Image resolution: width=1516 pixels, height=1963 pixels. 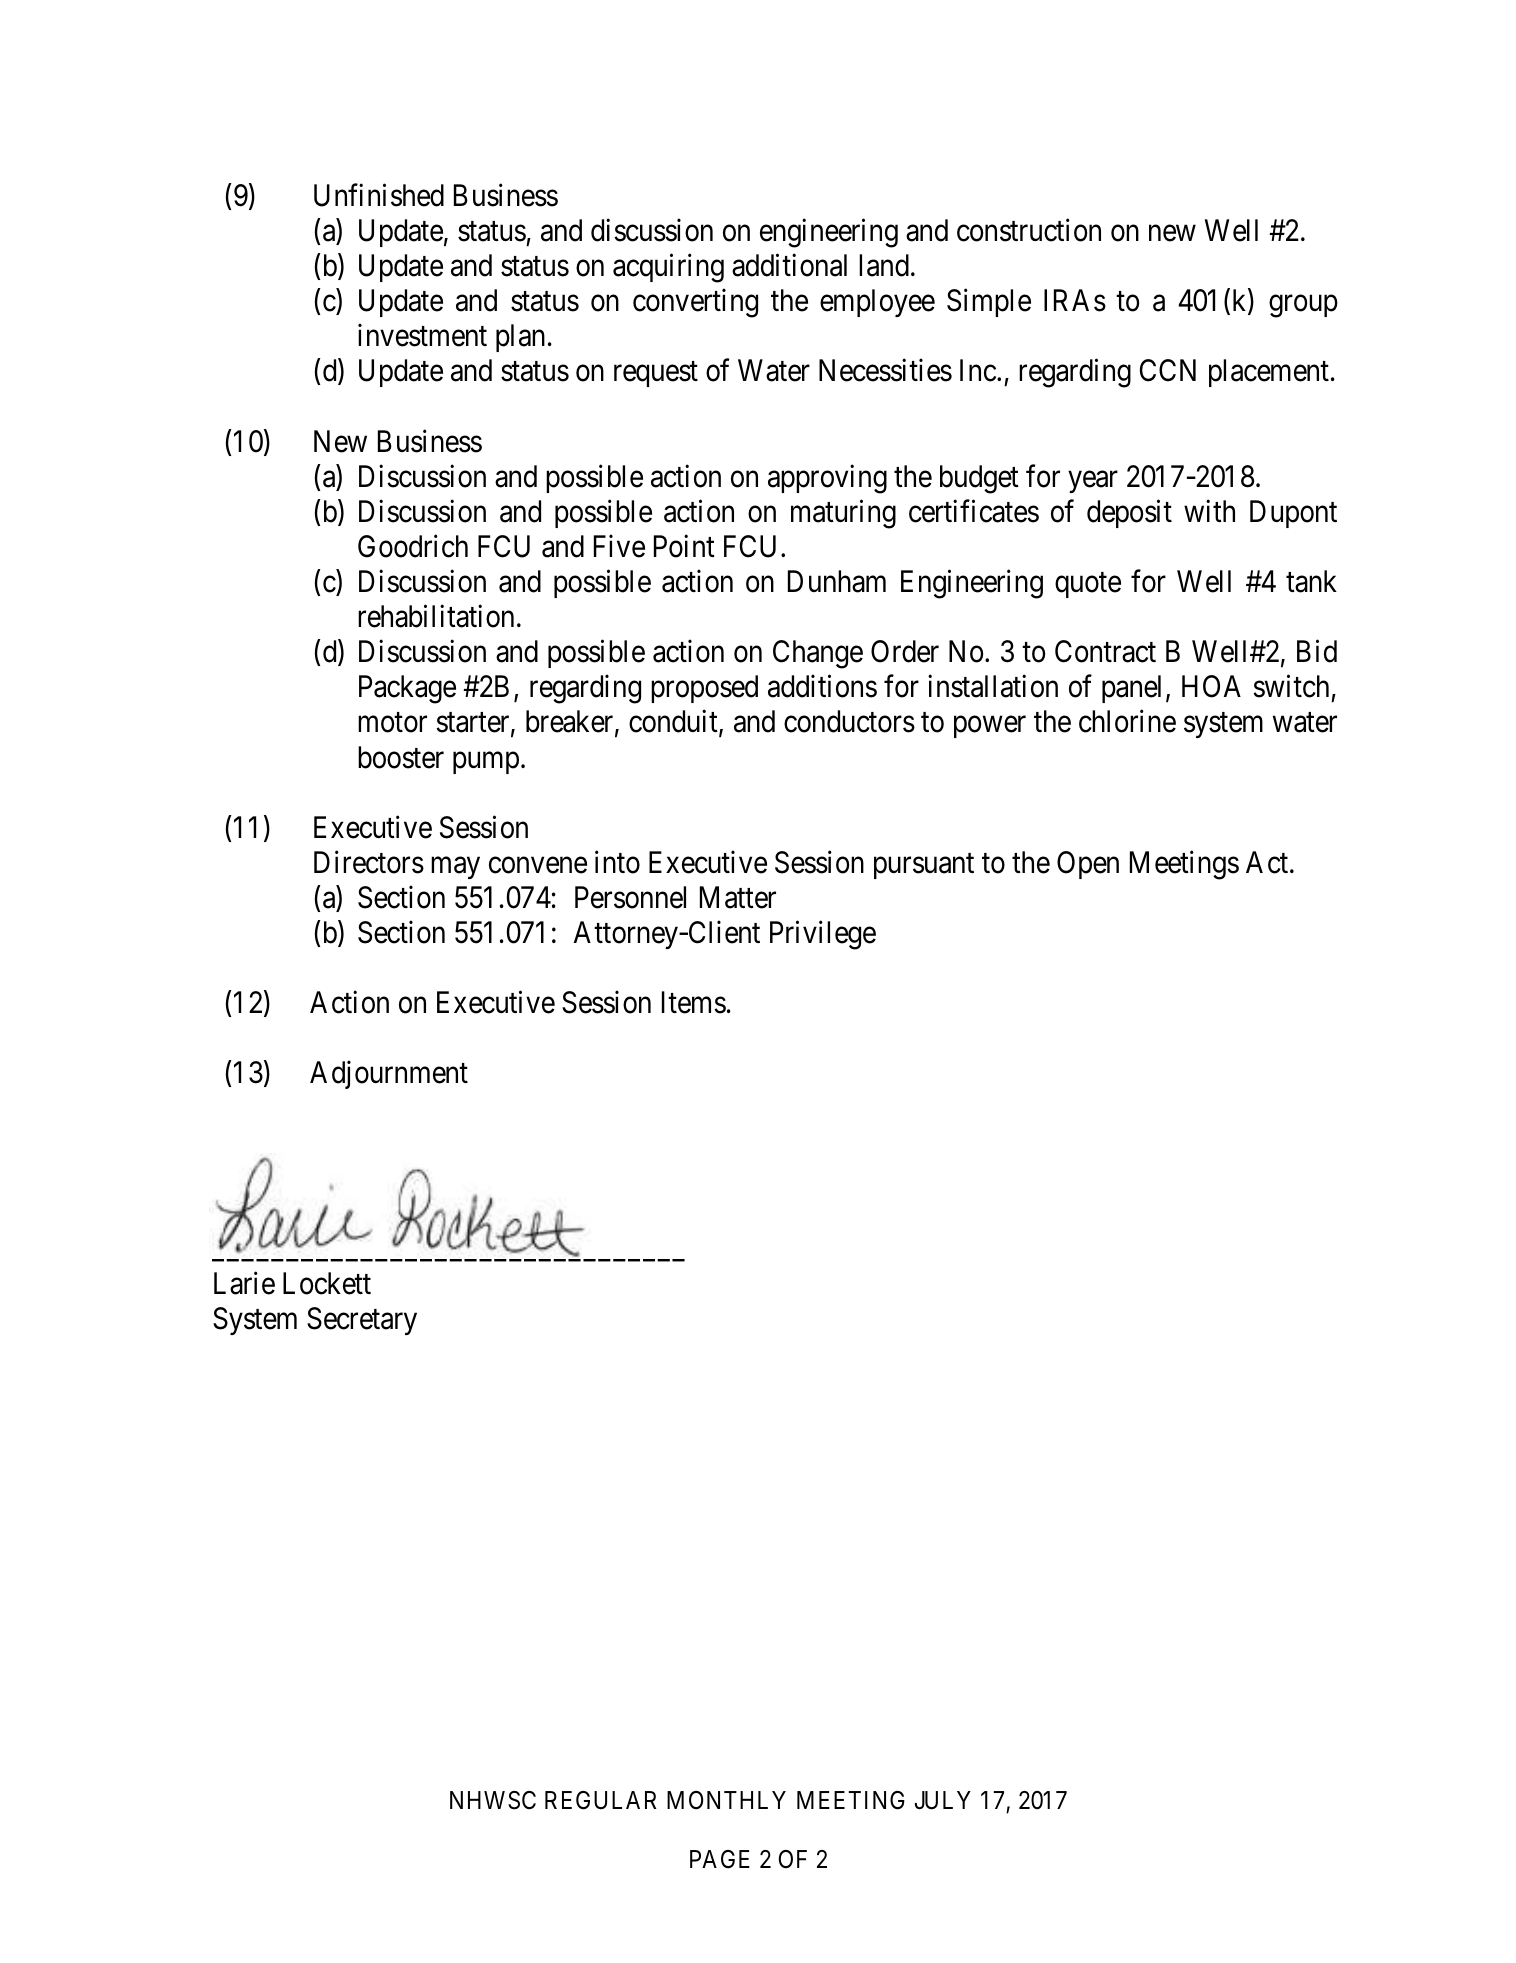 What do you see at coordinates (1303, 307) in the document?
I see `group` at bounding box center [1303, 307].
